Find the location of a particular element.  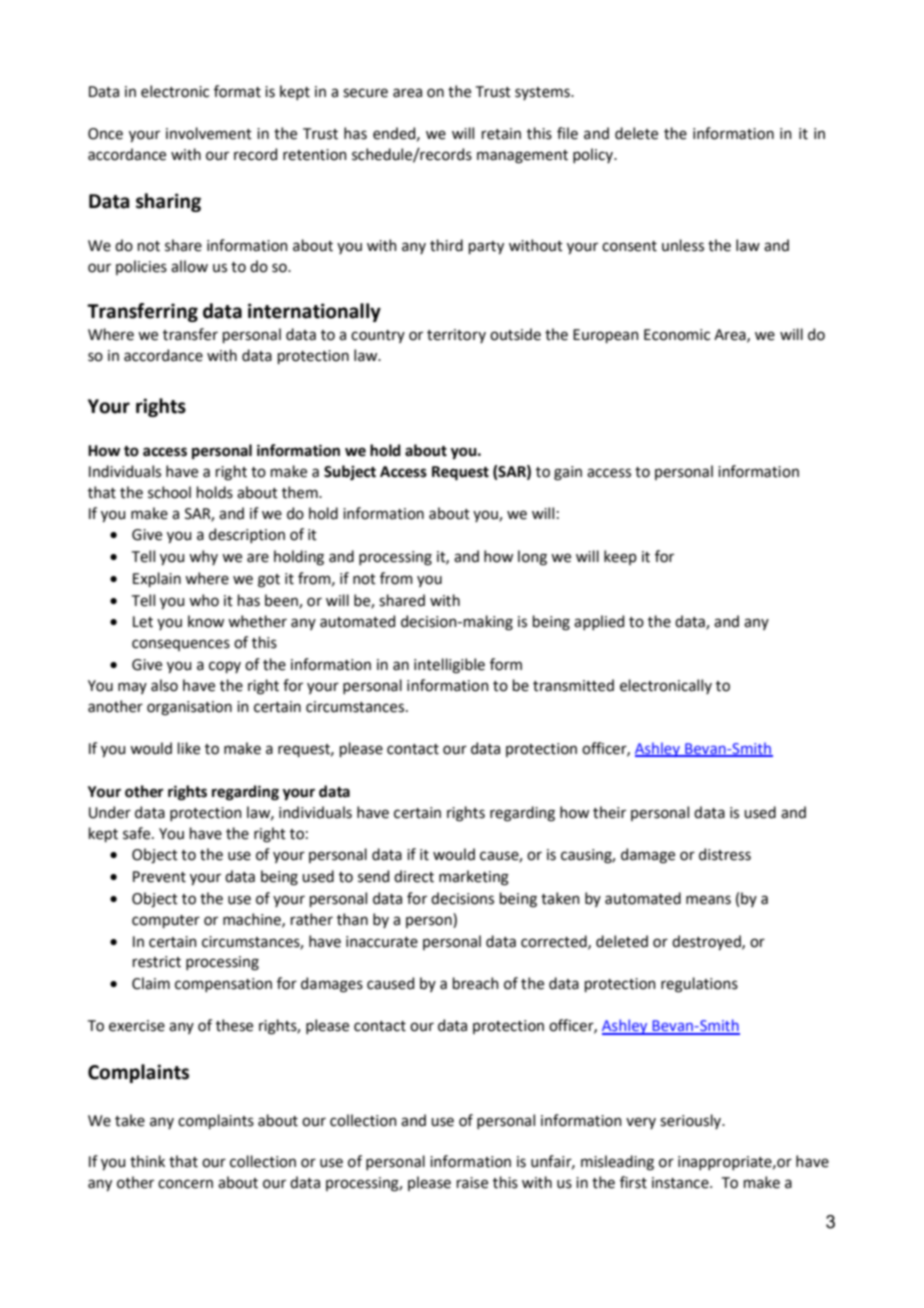

safe is located at coordinates (138, 833).
